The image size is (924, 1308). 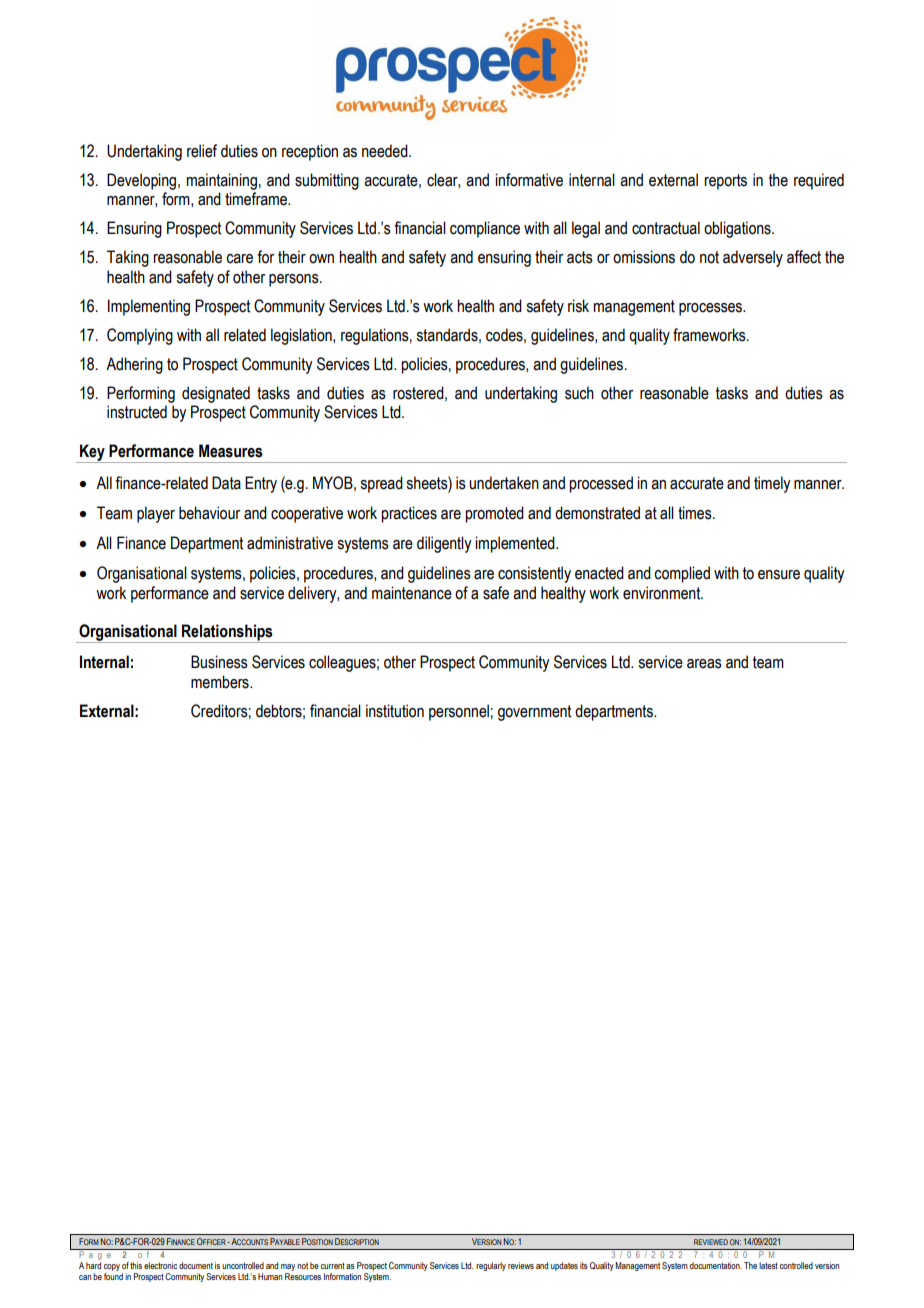 What do you see at coordinates (160, 1265) in the screenshot?
I see `electronic` at bounding box center [160, 1265].
